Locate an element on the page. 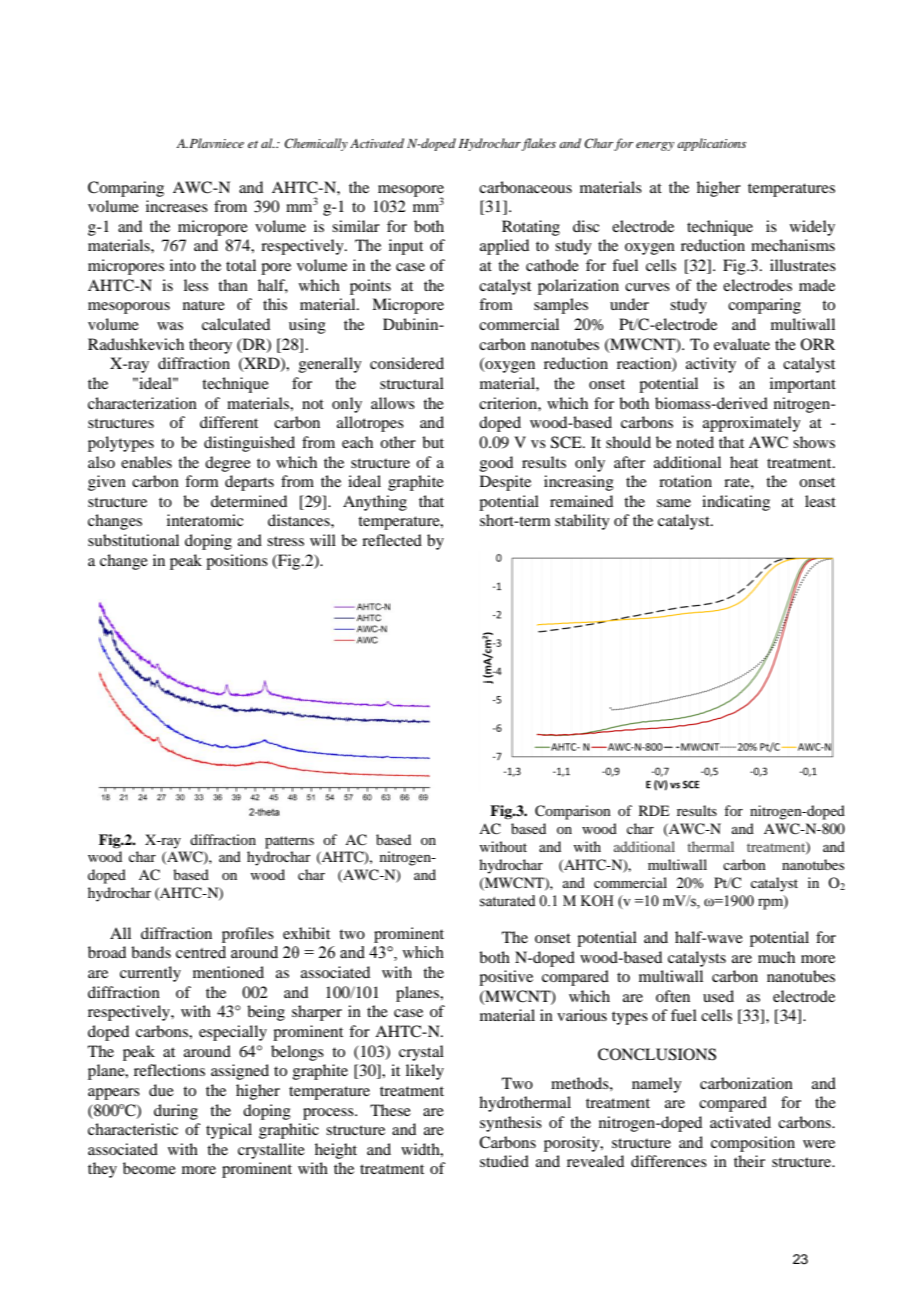 Image resolution: width=924 pixels, height=1307 pixels. composition is located at coordinates (753, 1144).
